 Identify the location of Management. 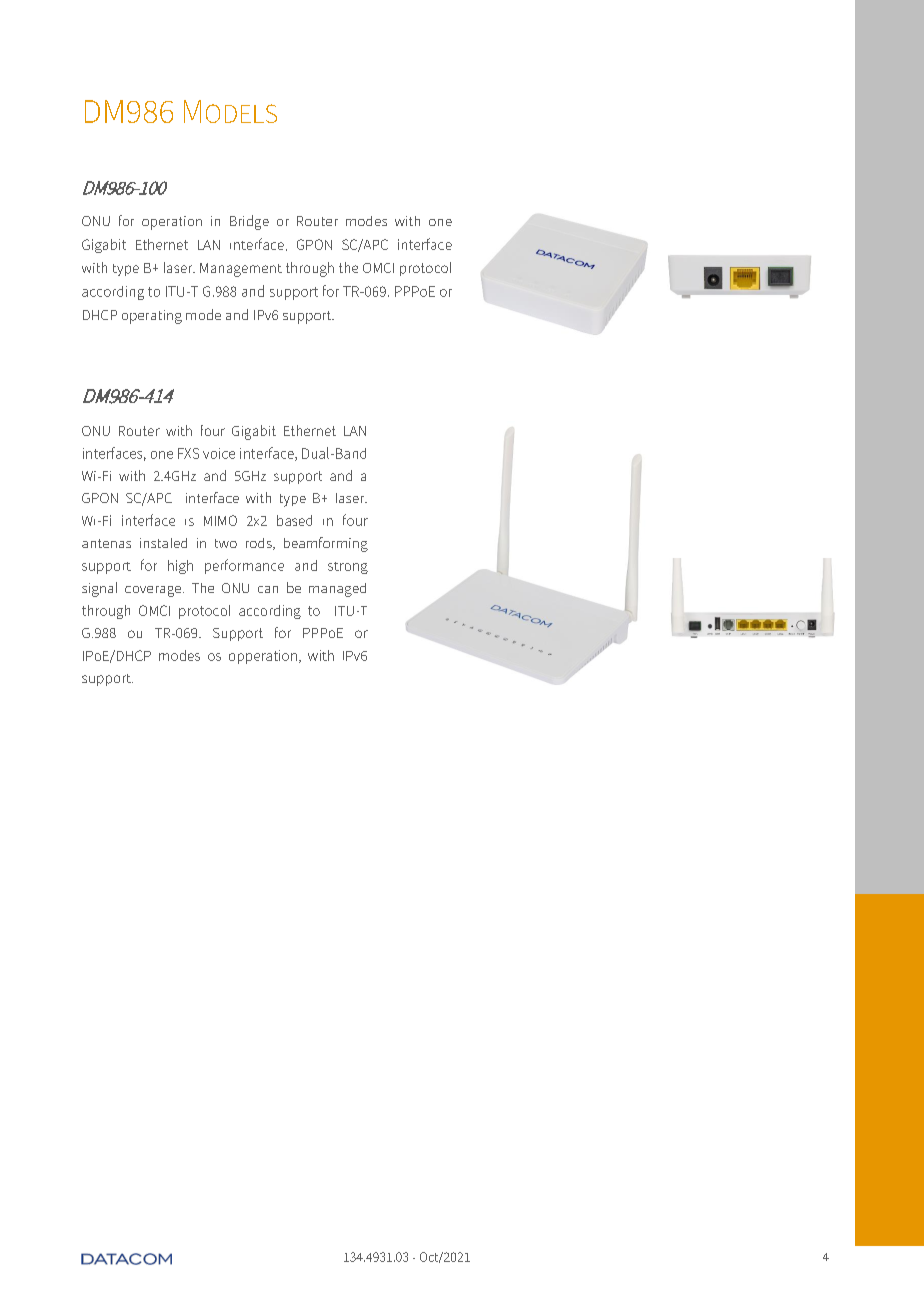
(241, 270).
